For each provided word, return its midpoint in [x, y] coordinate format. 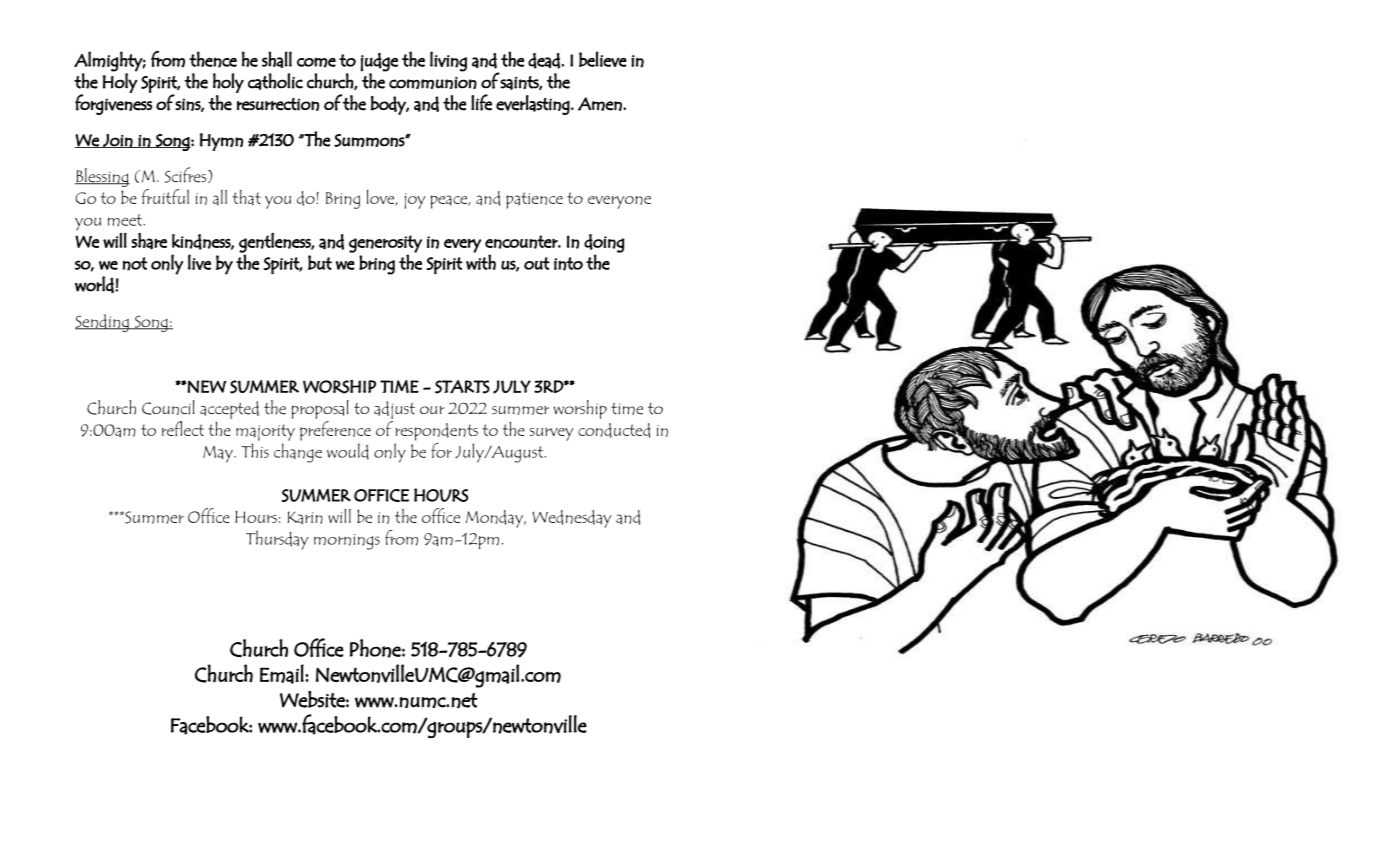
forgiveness [113, 103]
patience [534, 200]
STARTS [462, 387]
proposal [320, 409]
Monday [496, 519]
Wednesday [571, 519]
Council [168, 407]
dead [544, 61]
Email [282, 674]
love [382, 198]
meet [126, 220]
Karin [305, 517]
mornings [347, 542]
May [219, 454]
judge [379, 62]
